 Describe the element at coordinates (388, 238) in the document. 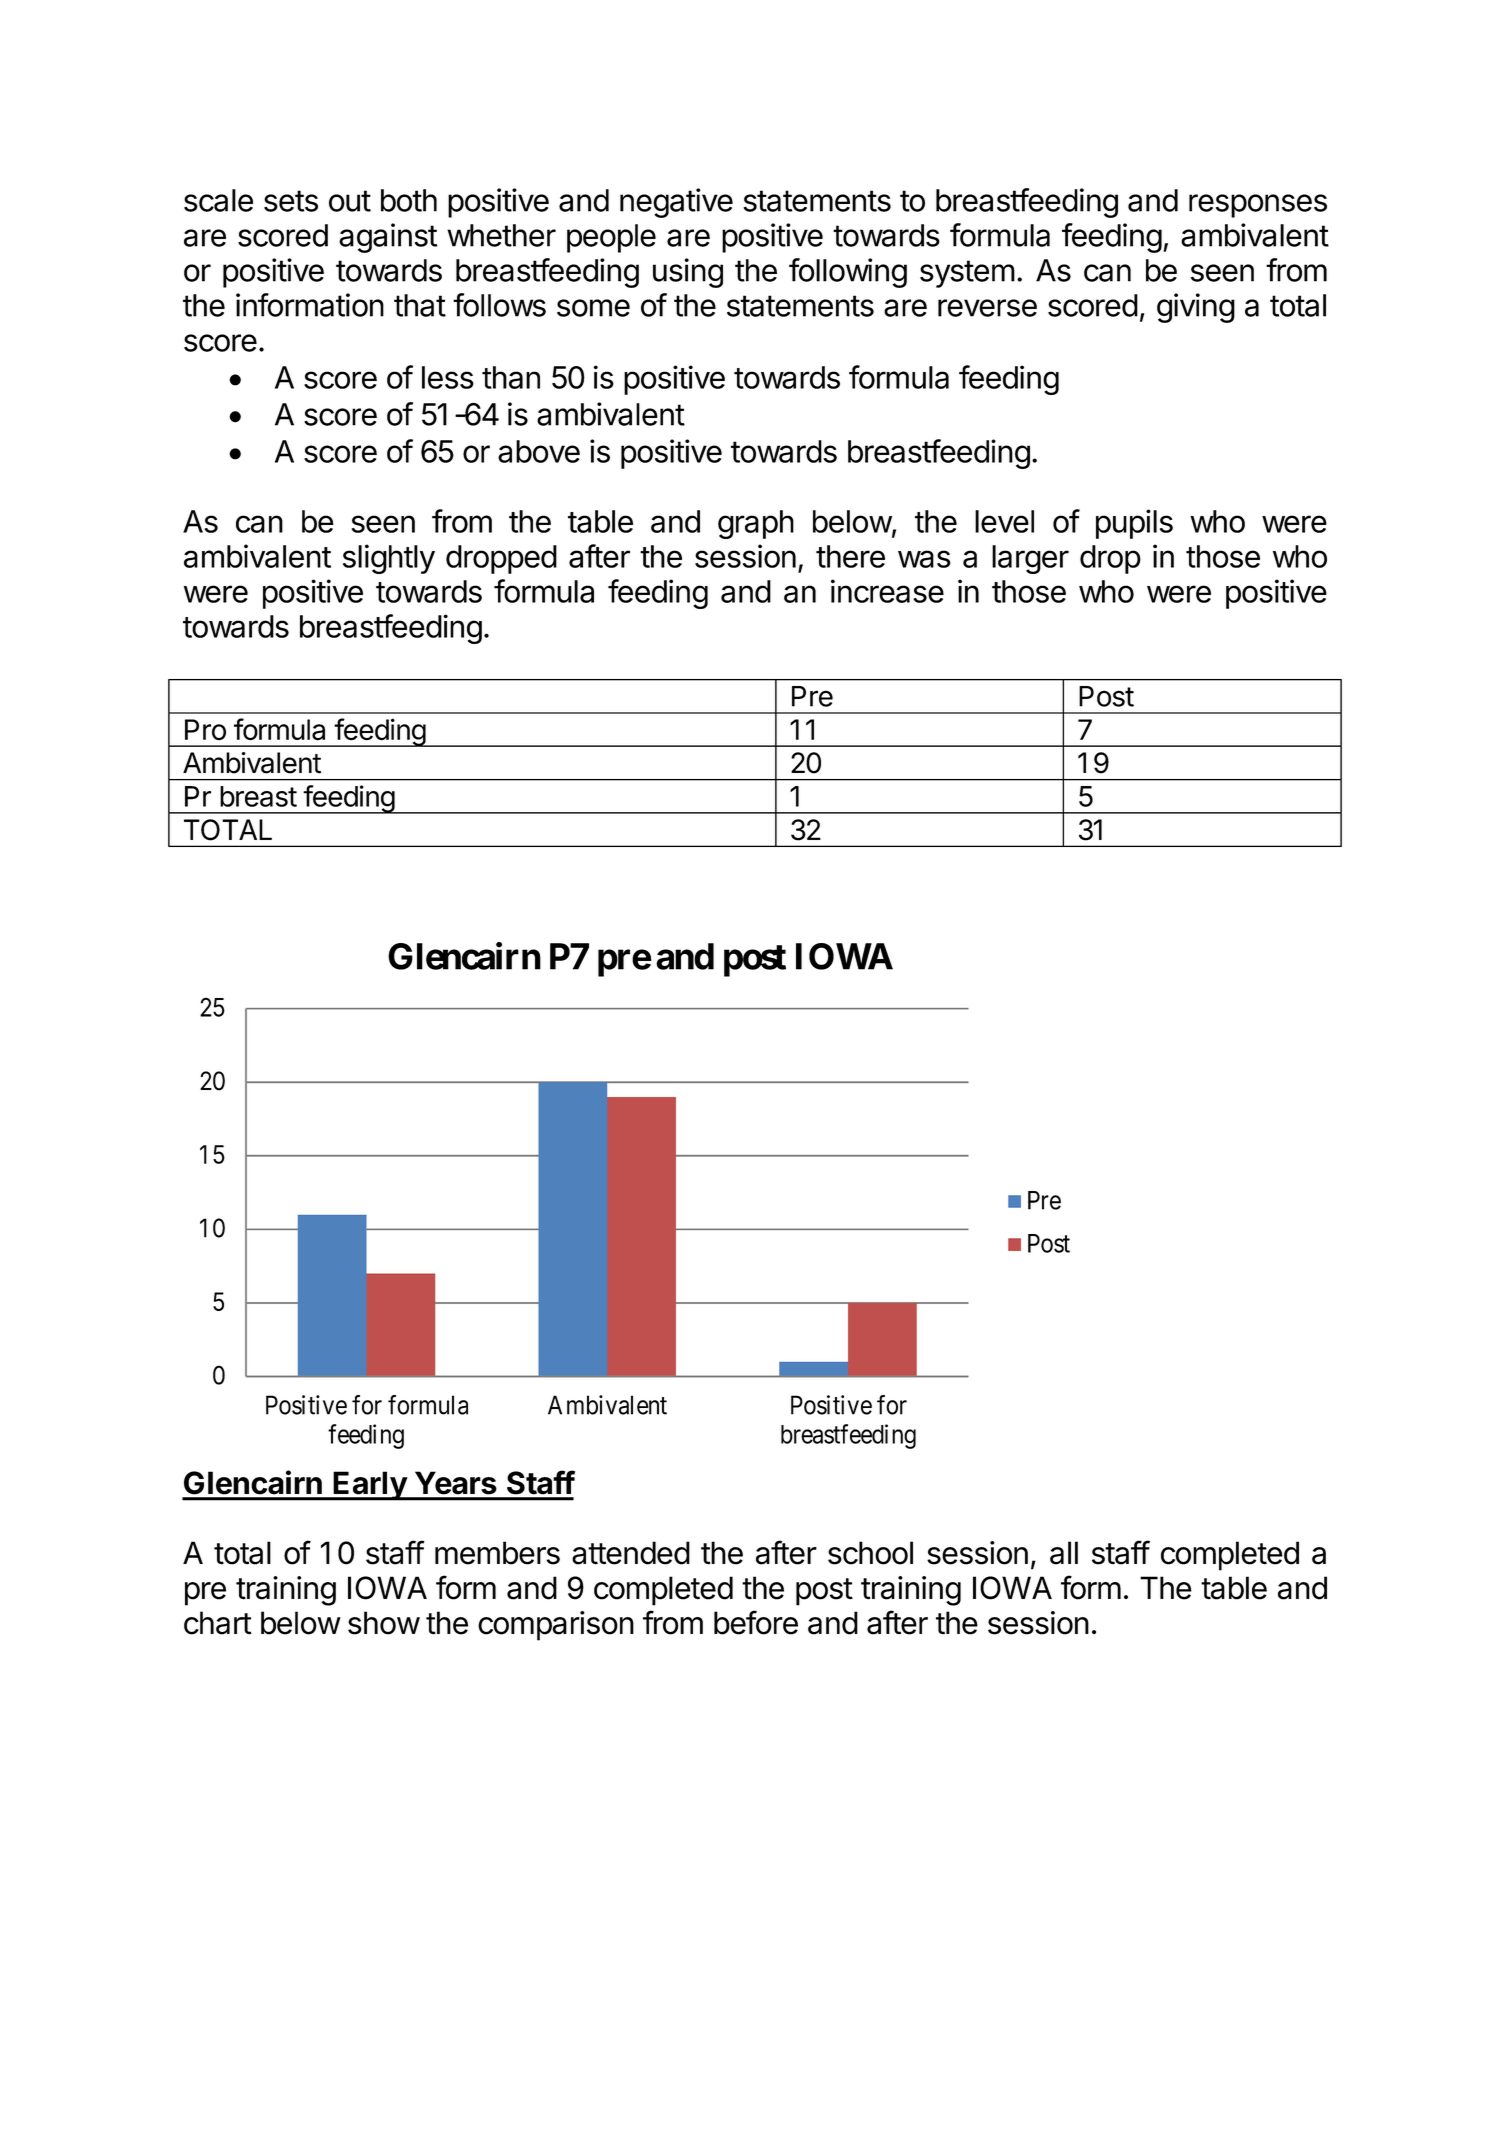

I see `against` at that location.
